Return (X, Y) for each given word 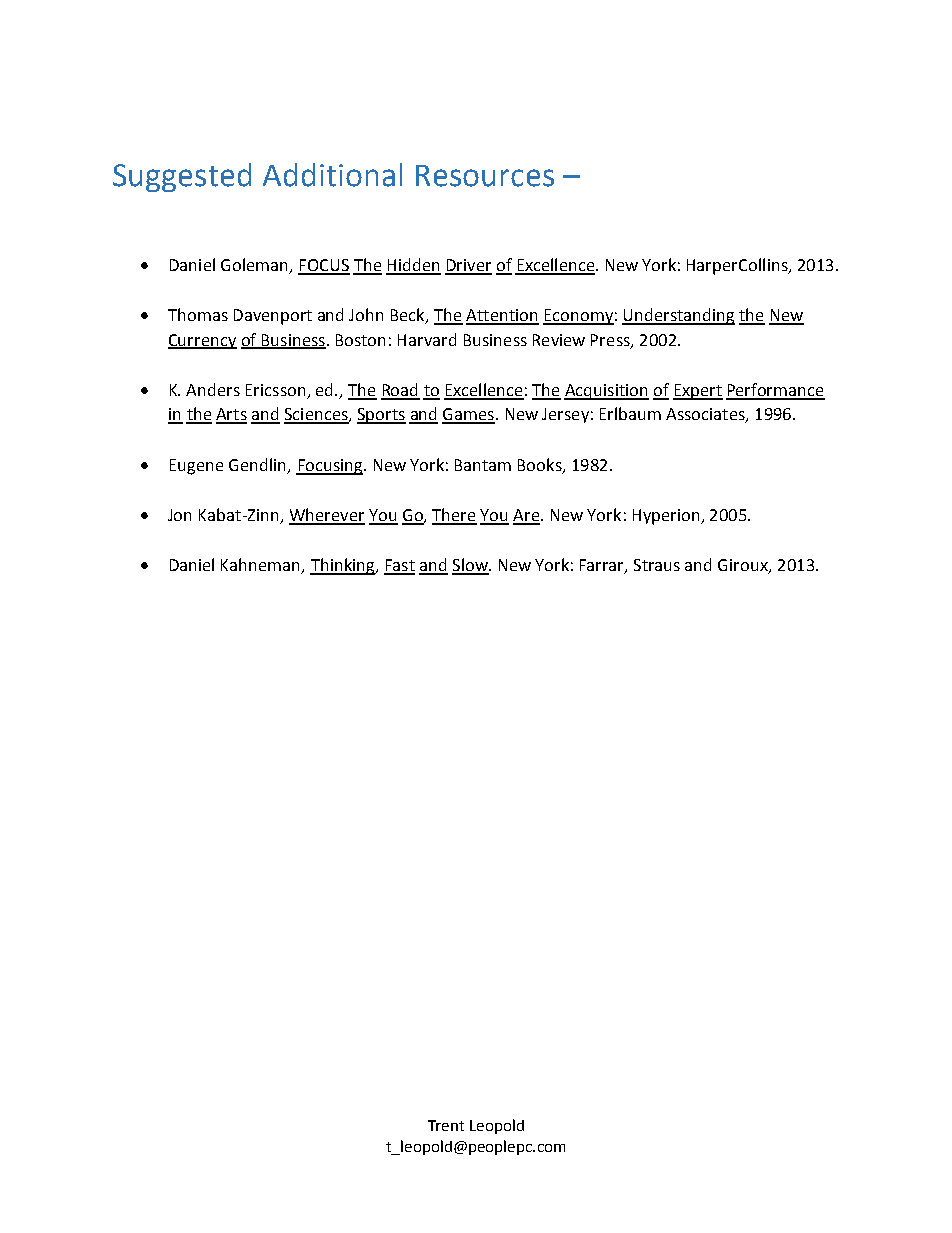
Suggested (182, 177)
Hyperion (667, 517)
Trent (446, 1125)
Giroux (744, 566)
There (454, 516)
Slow (471, 566)
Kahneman (262, 566)
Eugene (196, 467)
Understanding (678, 316)
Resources (485, 176)
